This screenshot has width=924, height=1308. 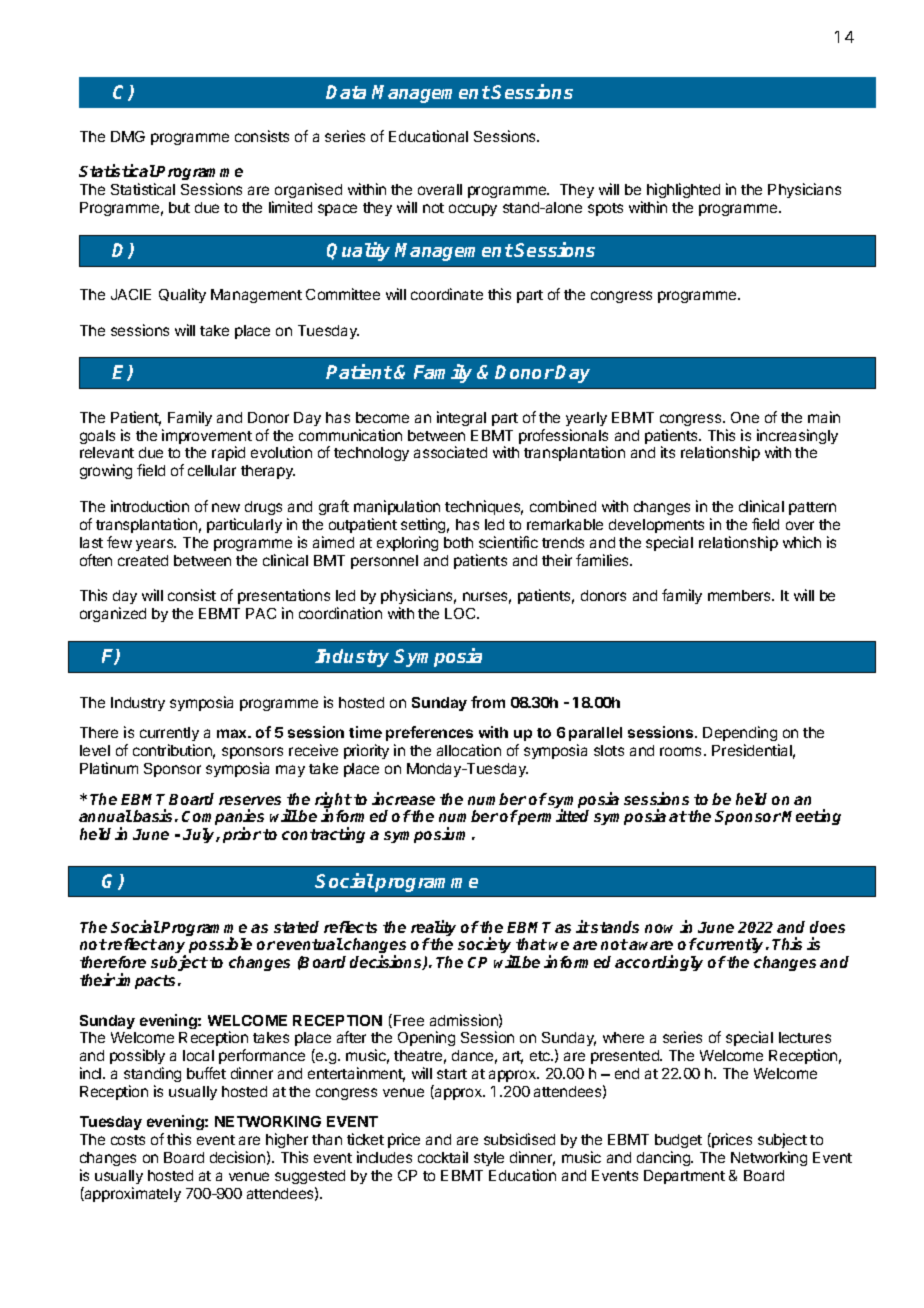 I want to click on organized, so click(x=113, y=614).
